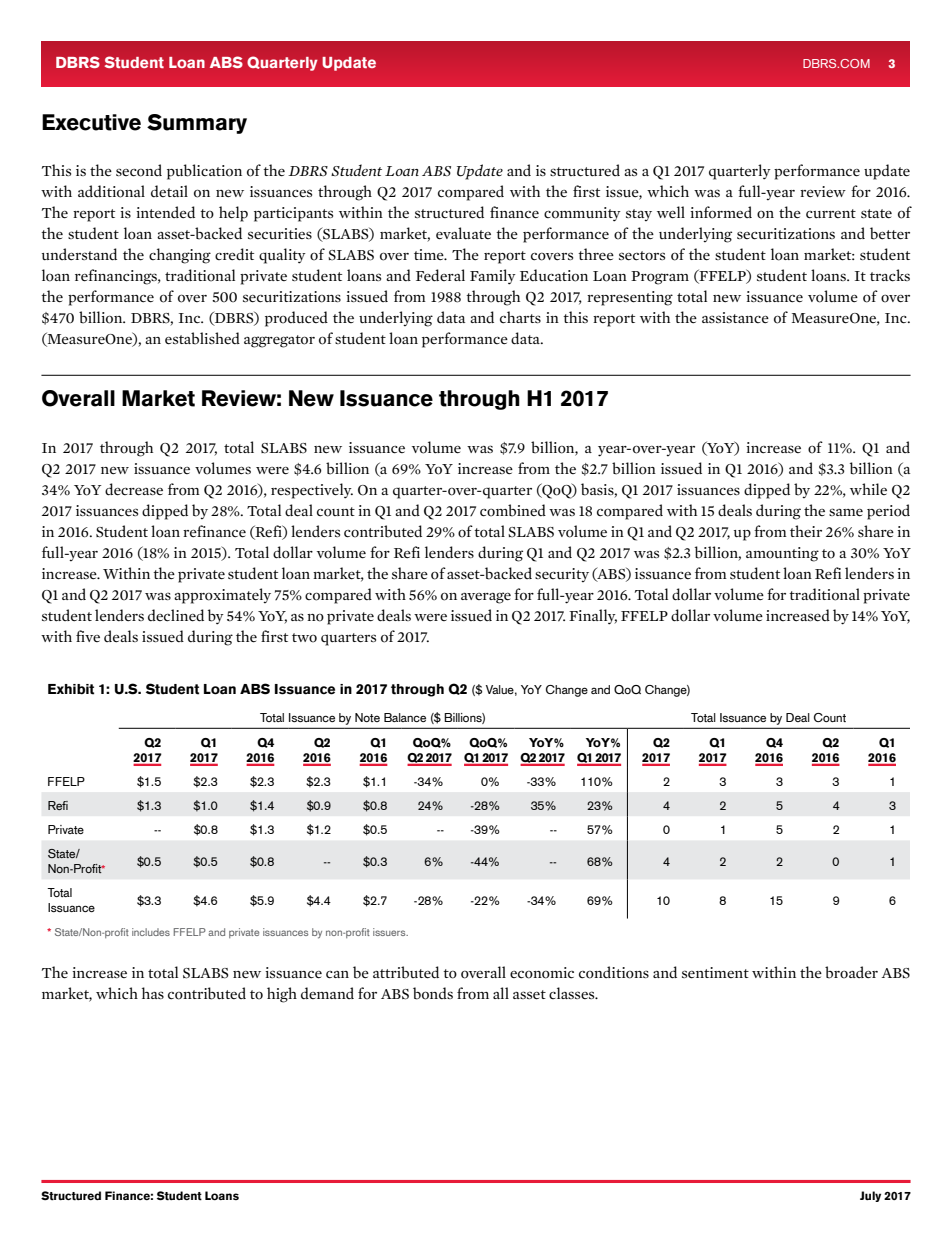 The height and width of the document is (1233, 952). Describe the element at coordinates (831, 214) in the document. I see `current` at that location.
